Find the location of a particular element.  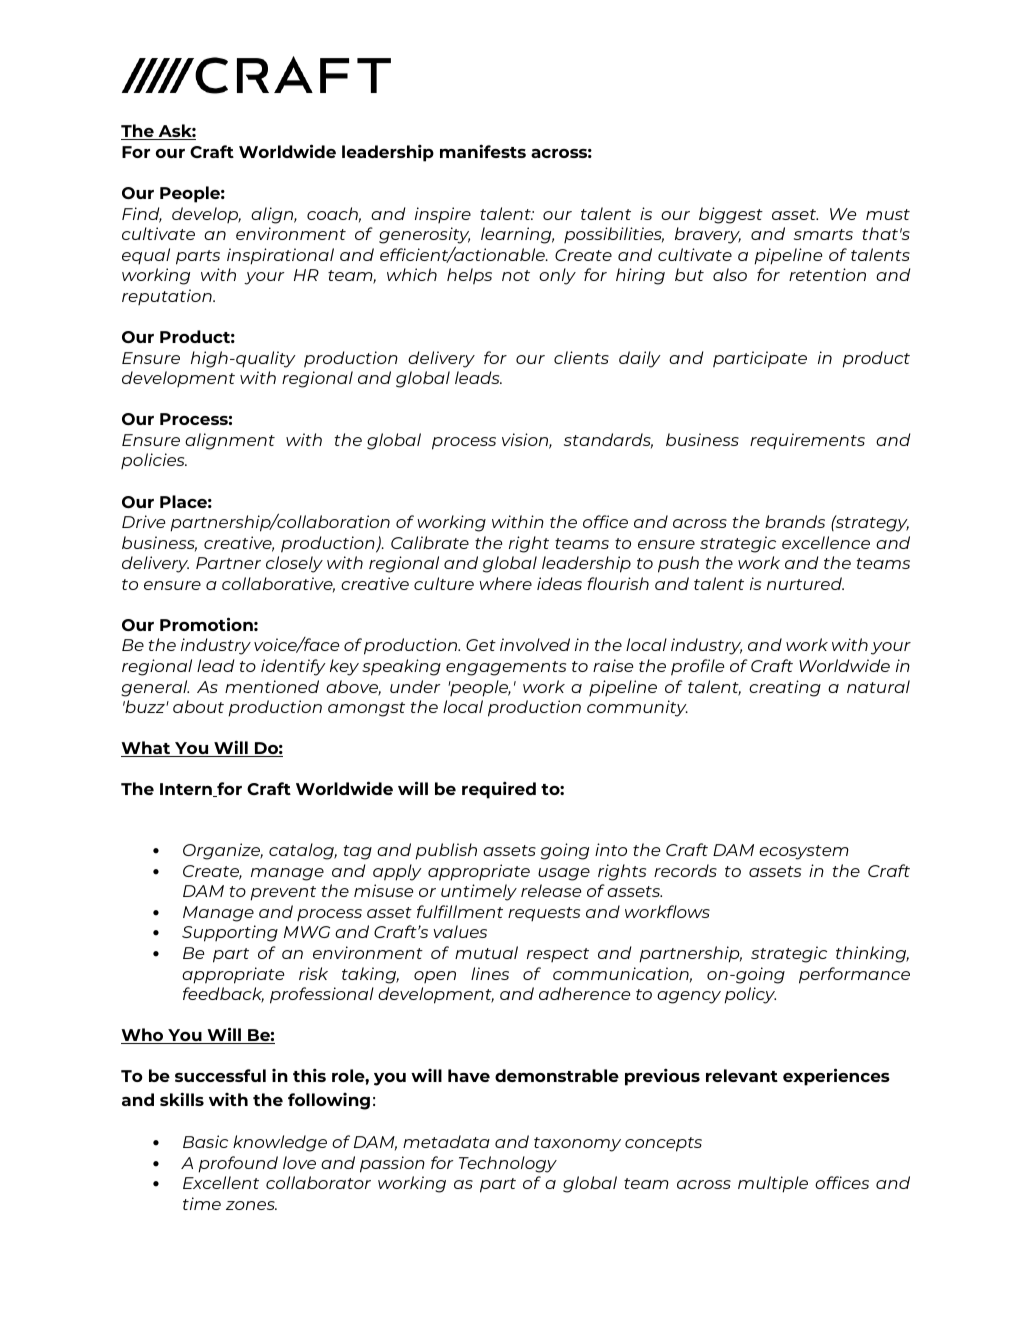

brands is located at coordinates (795, 521).
